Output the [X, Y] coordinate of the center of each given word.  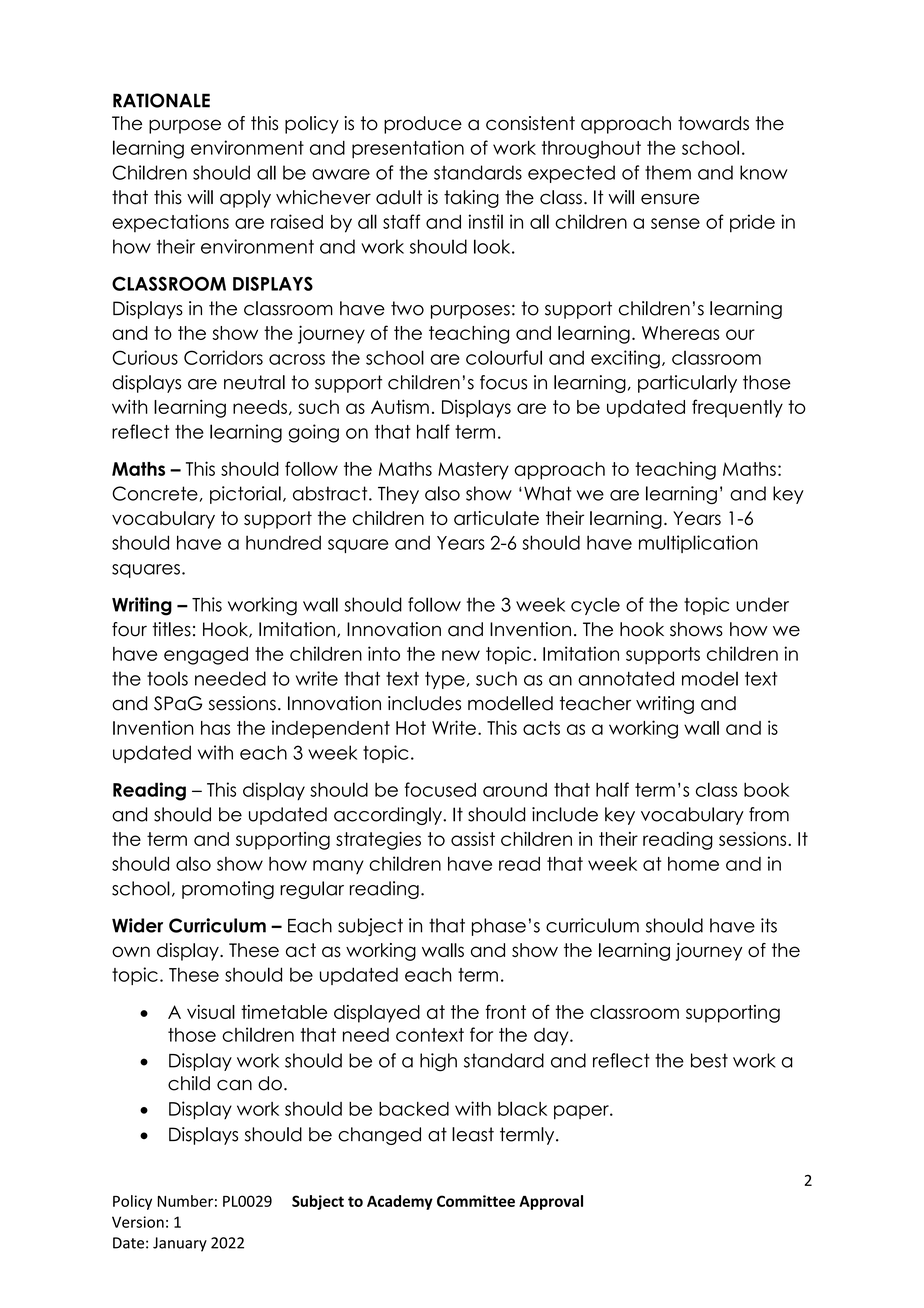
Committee [476, 1201]
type [446, 680]
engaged [206, 656]
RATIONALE [161, 100]
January [180, 1244]
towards [713, 123]
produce [423, 125]
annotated [626, 678]
